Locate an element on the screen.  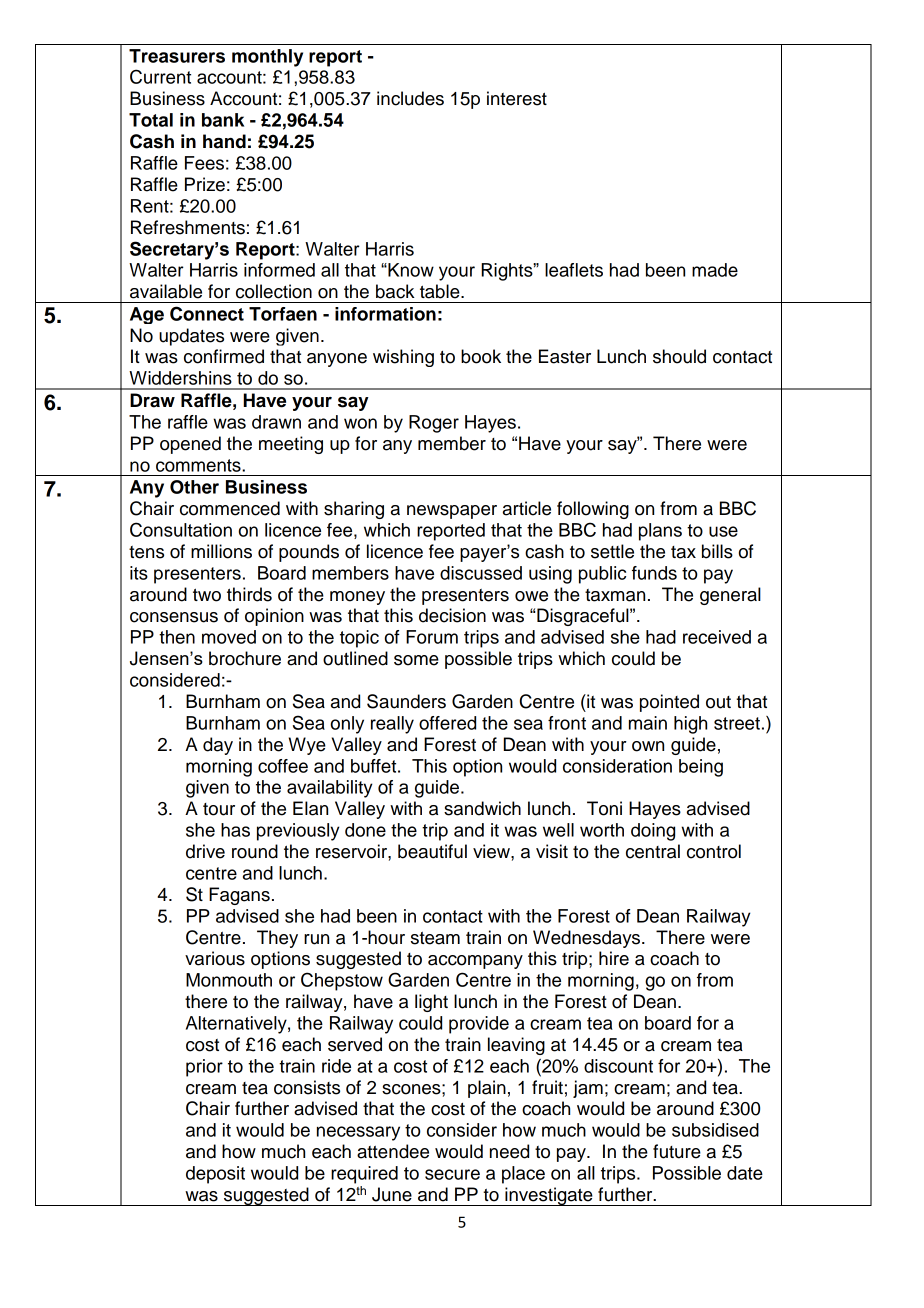
includes is located at coordinates (410, 98).
